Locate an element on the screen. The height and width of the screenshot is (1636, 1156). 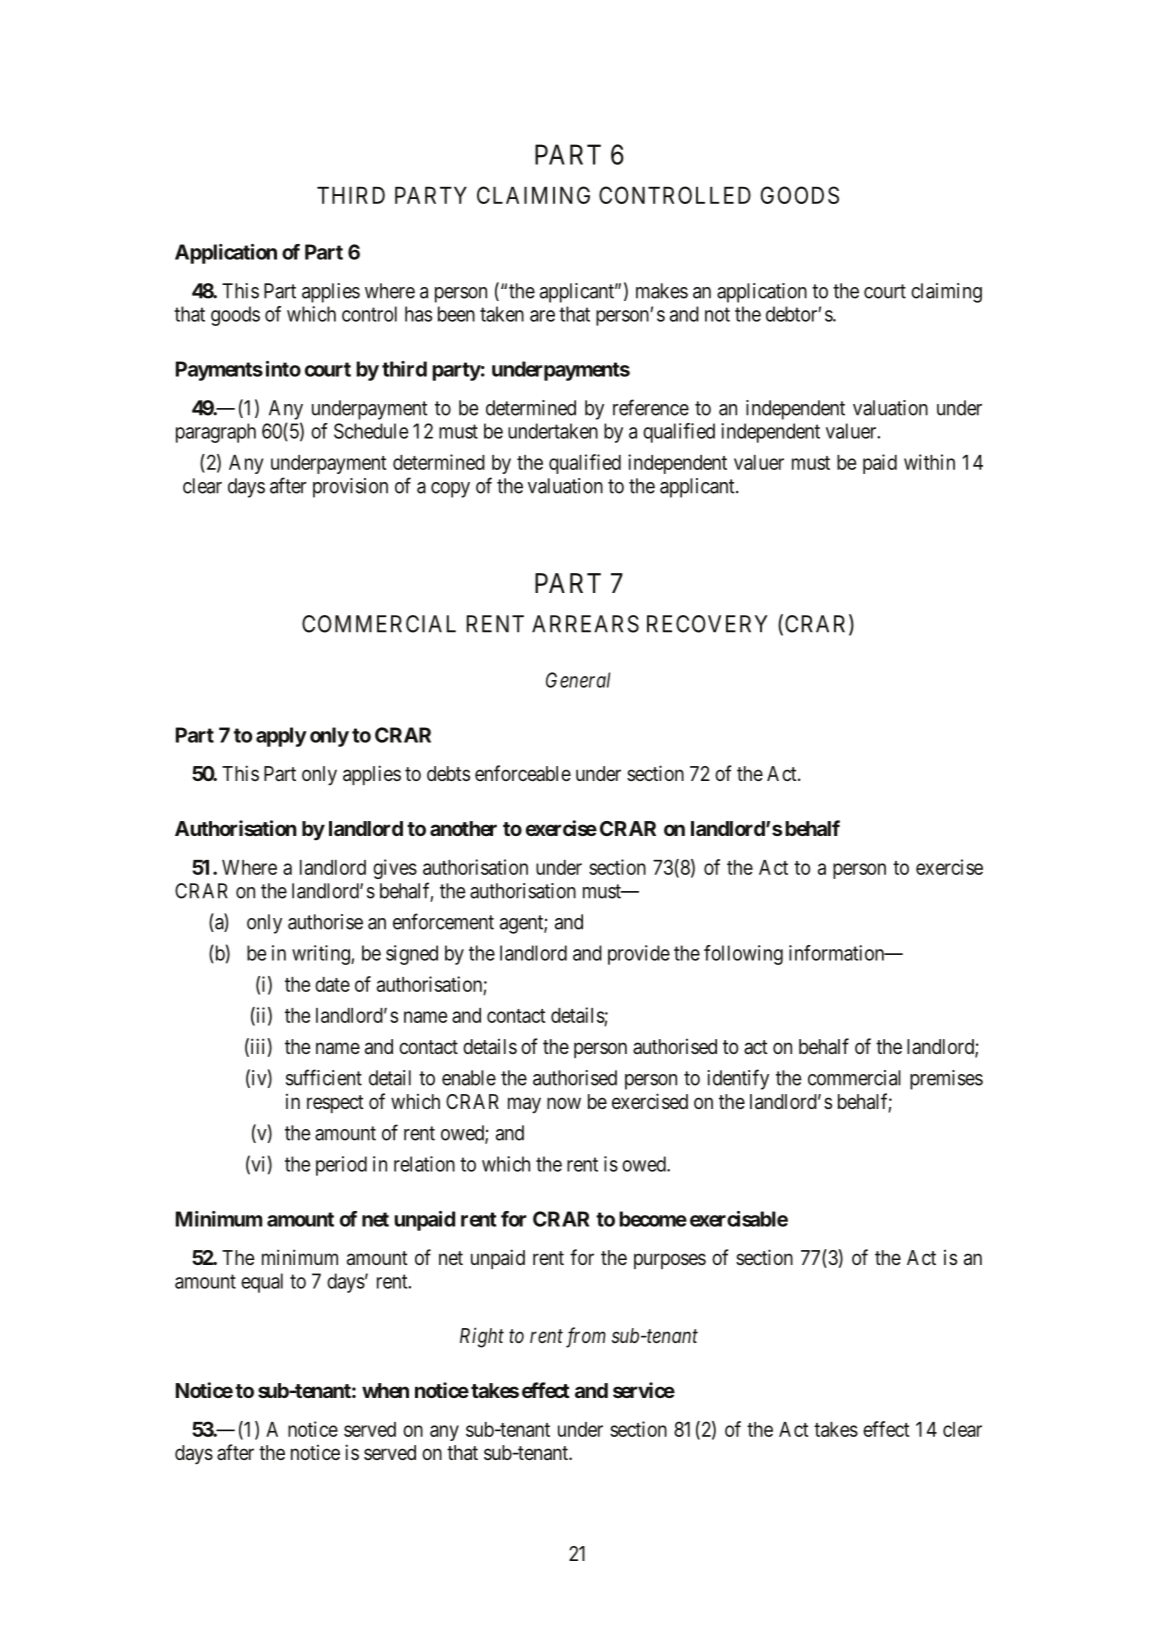
purposes is located at coordinates (670, 1261).
